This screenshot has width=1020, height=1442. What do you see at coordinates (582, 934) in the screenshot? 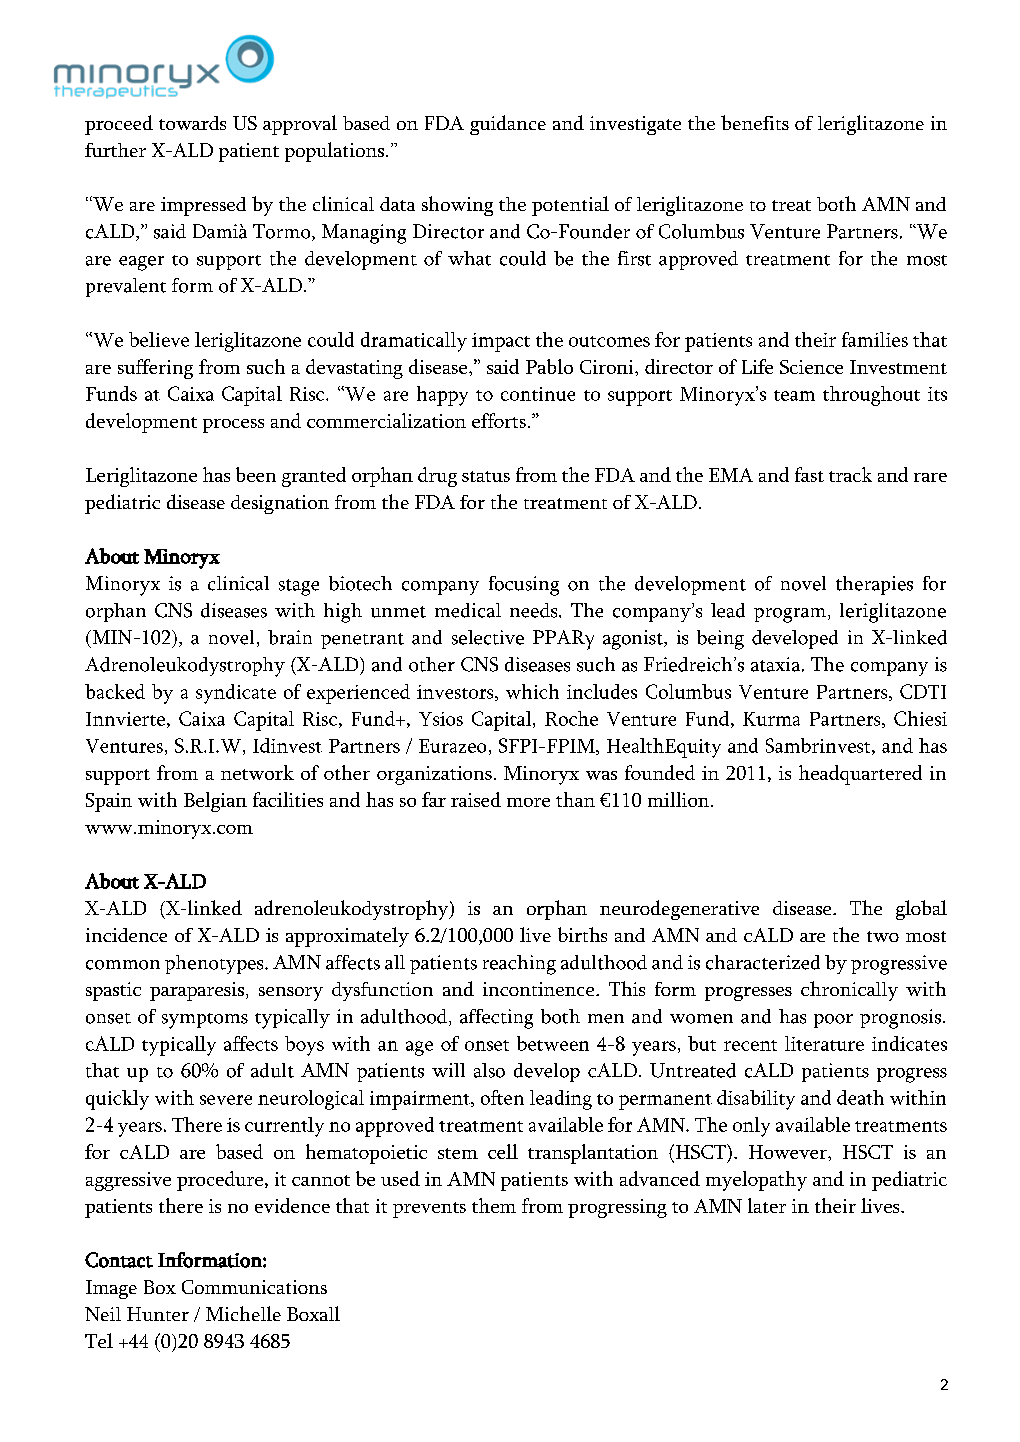
I see `births` at bounding box center [582, 934].
